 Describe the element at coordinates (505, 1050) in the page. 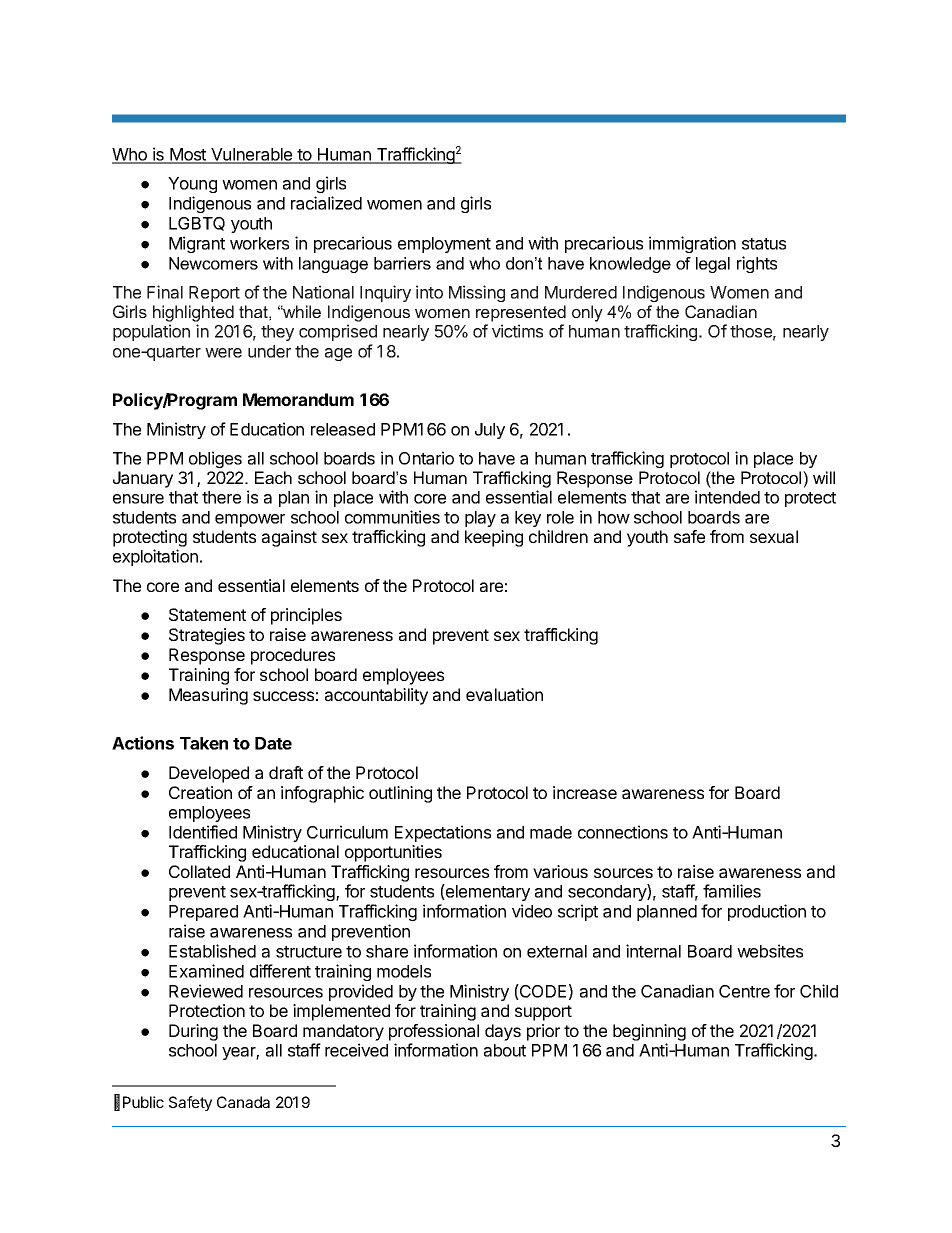

I see `about` at that location.
